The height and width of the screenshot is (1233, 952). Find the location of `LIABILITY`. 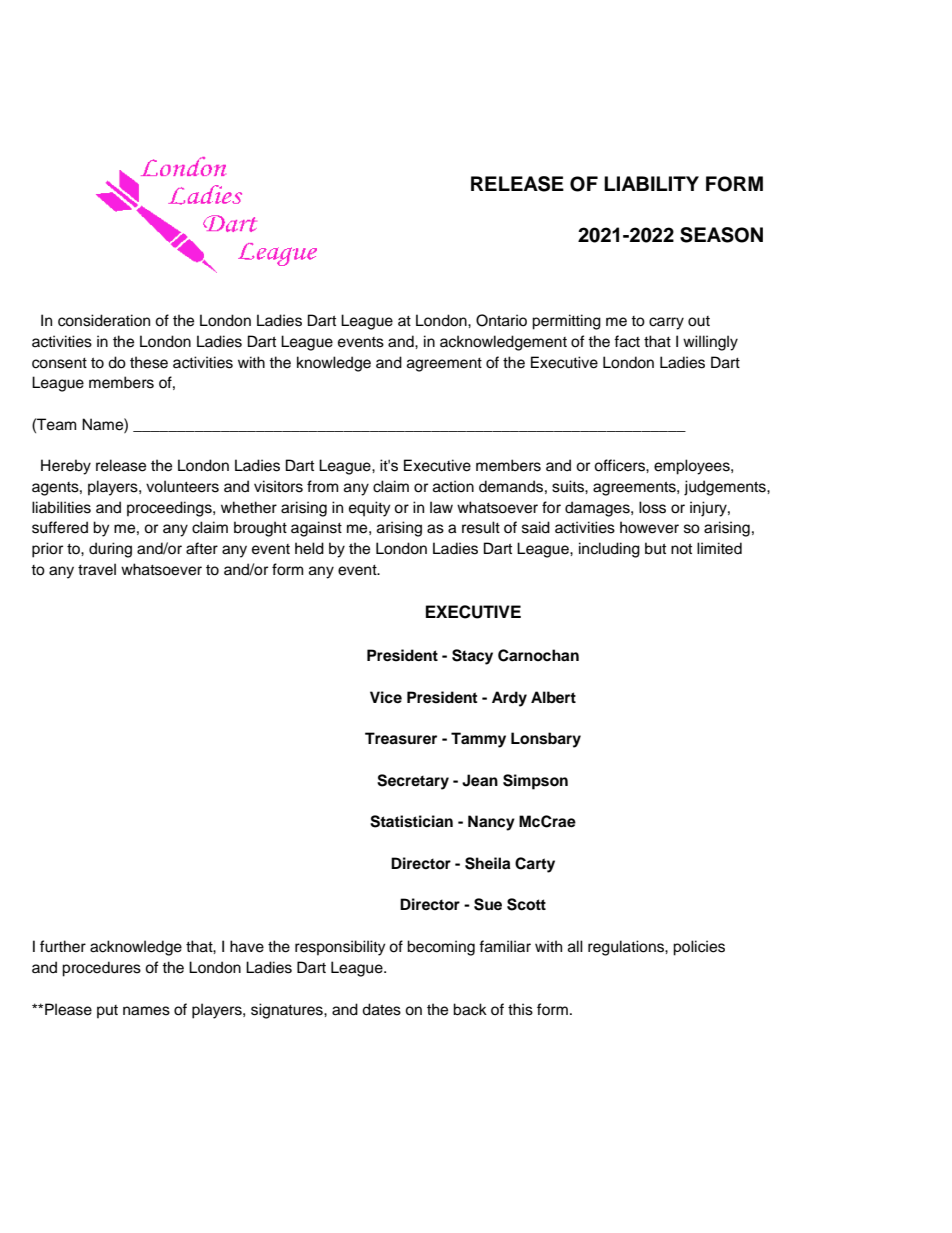

LIABILITY is located at coordinates (651, 183).
